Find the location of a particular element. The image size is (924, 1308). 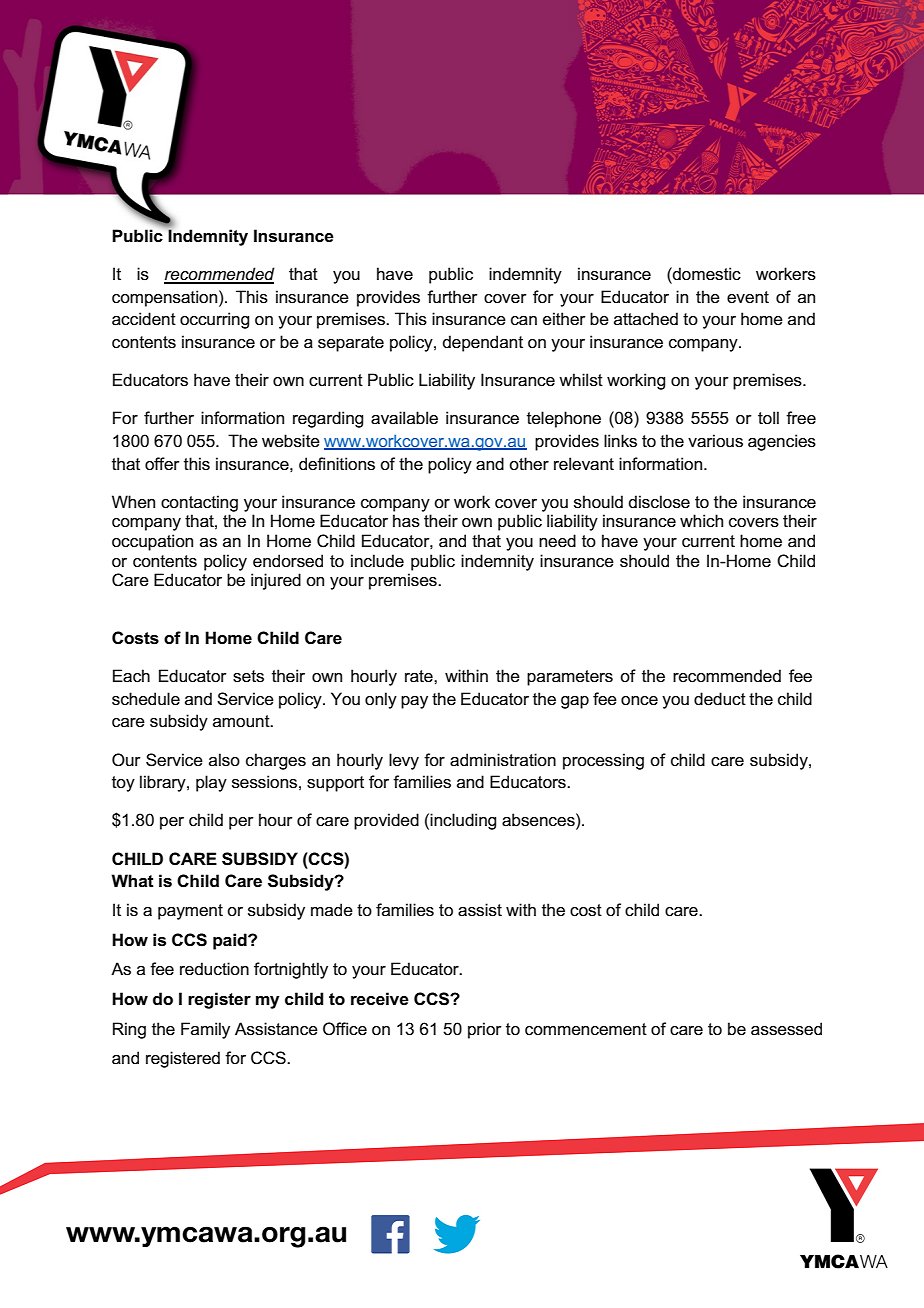

which is located at coordinates (701, 521).
